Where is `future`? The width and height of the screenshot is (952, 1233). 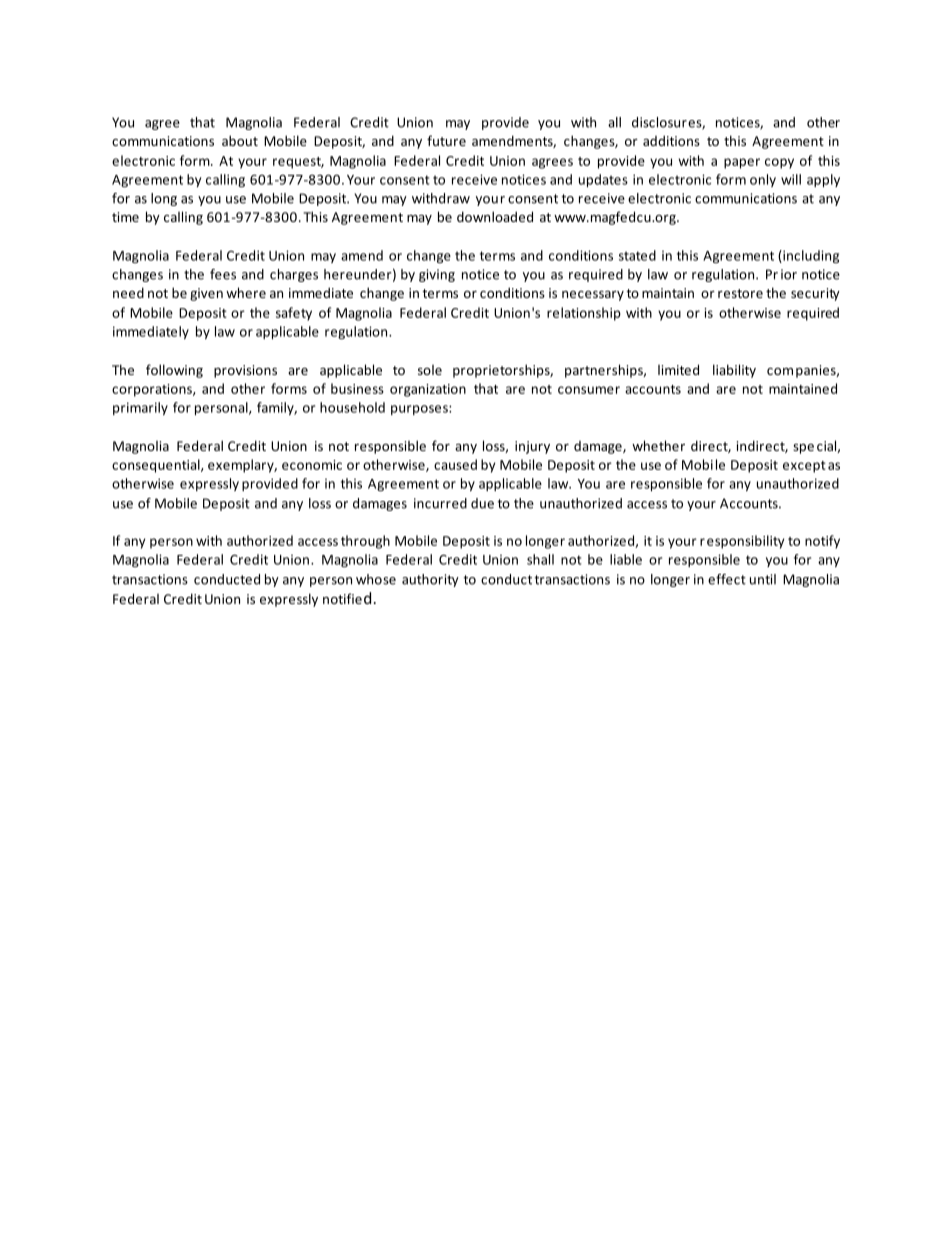 future is located at coordinates (446, 140).
